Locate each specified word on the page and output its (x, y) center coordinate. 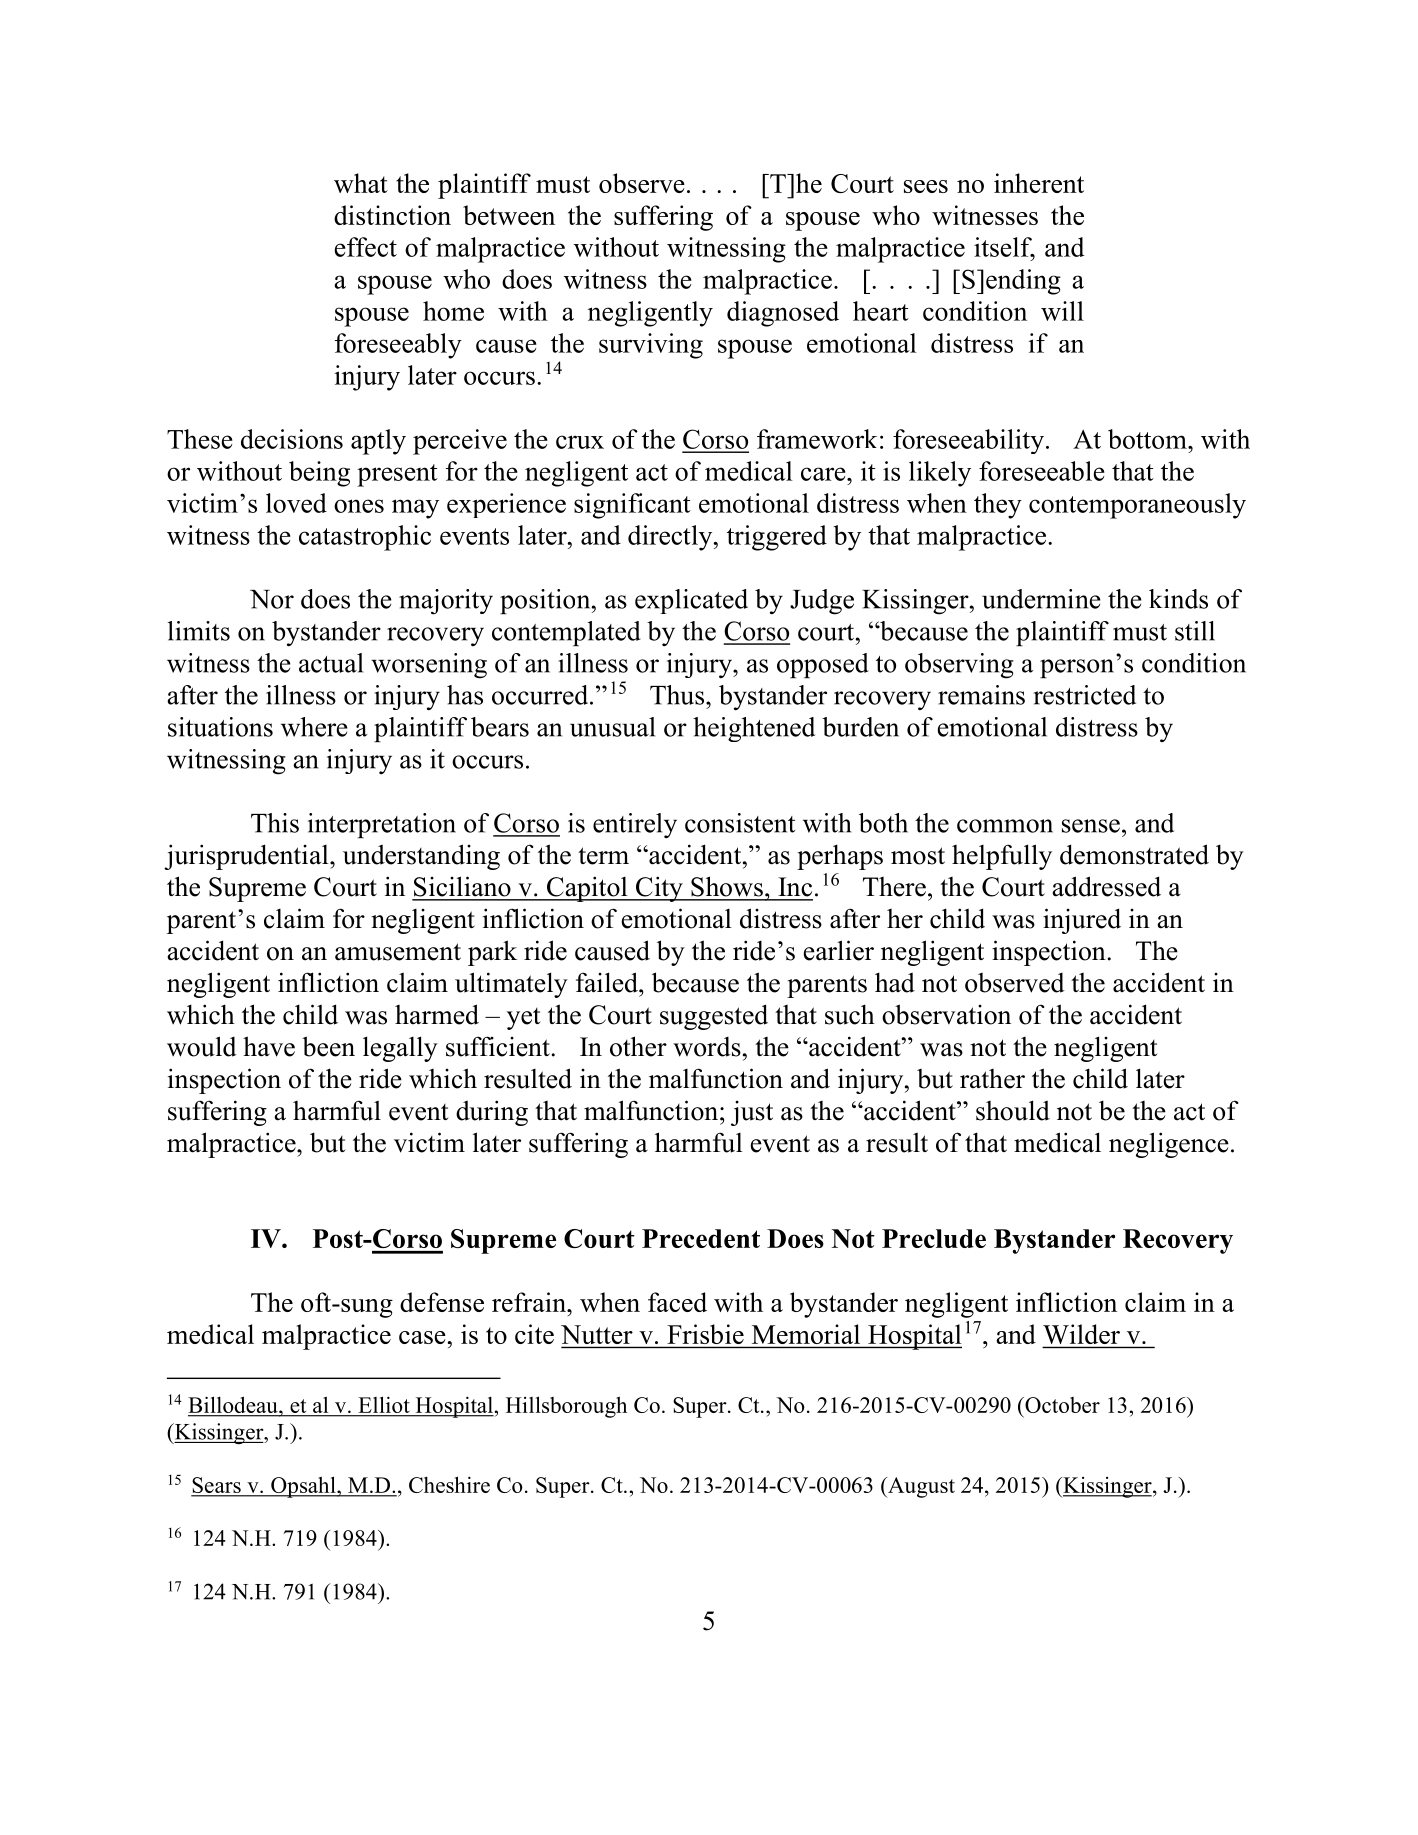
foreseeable (1042, 471)
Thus (678, 695)
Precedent (701, 1238)
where (314, 727)
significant (632, 506)
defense (442, 1302)
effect (365, 247)
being (319, 474)
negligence (1169, 1145)
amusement (398, 952)
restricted (1084, 695)
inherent (1039, 183)
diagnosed (783, 314)
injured (1082, 921)
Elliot (384, 1405)
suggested (714, 1017)
